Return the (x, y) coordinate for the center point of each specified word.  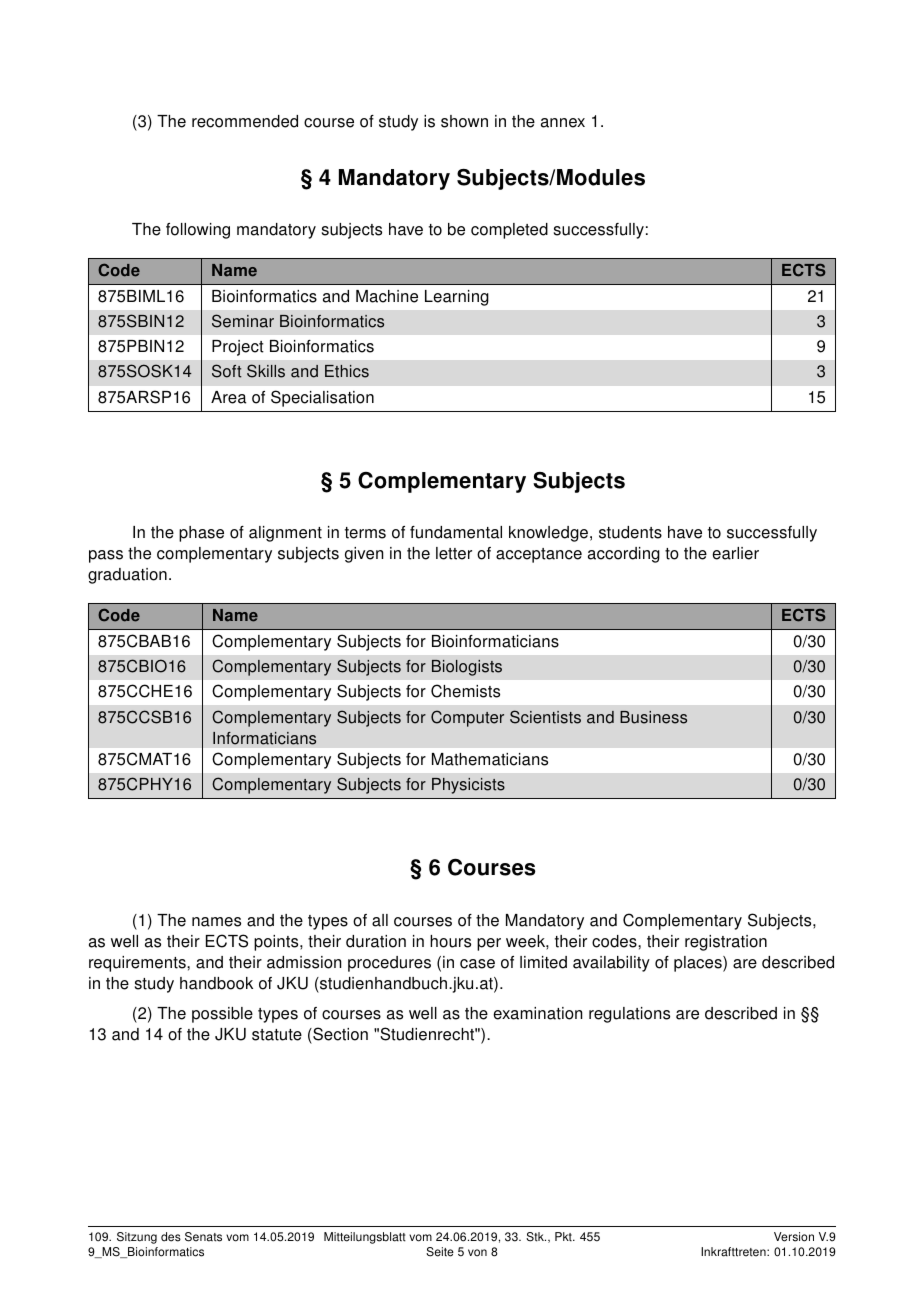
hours (450, 941)
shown (464, 121)
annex (563, 123)
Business (653, 717)
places (699, 964)
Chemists (465, 691)
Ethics (347, 371)
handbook (216, 983)
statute (277, 1035)
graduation (127, 576)
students (630, 532)
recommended (245, 121)
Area (228, 397)
